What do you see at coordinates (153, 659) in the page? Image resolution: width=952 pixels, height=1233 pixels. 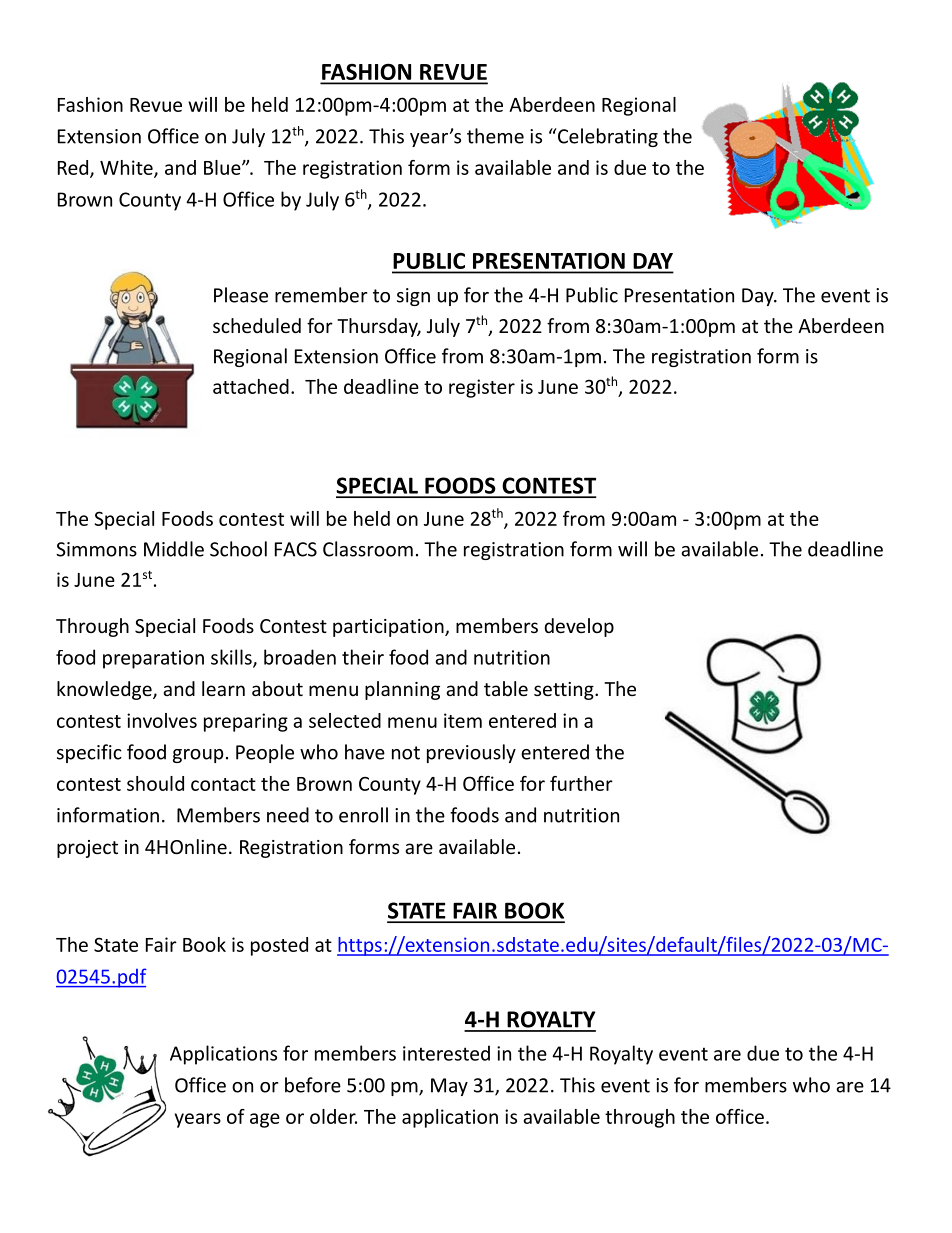 I see `preparation` at bounding box center [153, 659].
